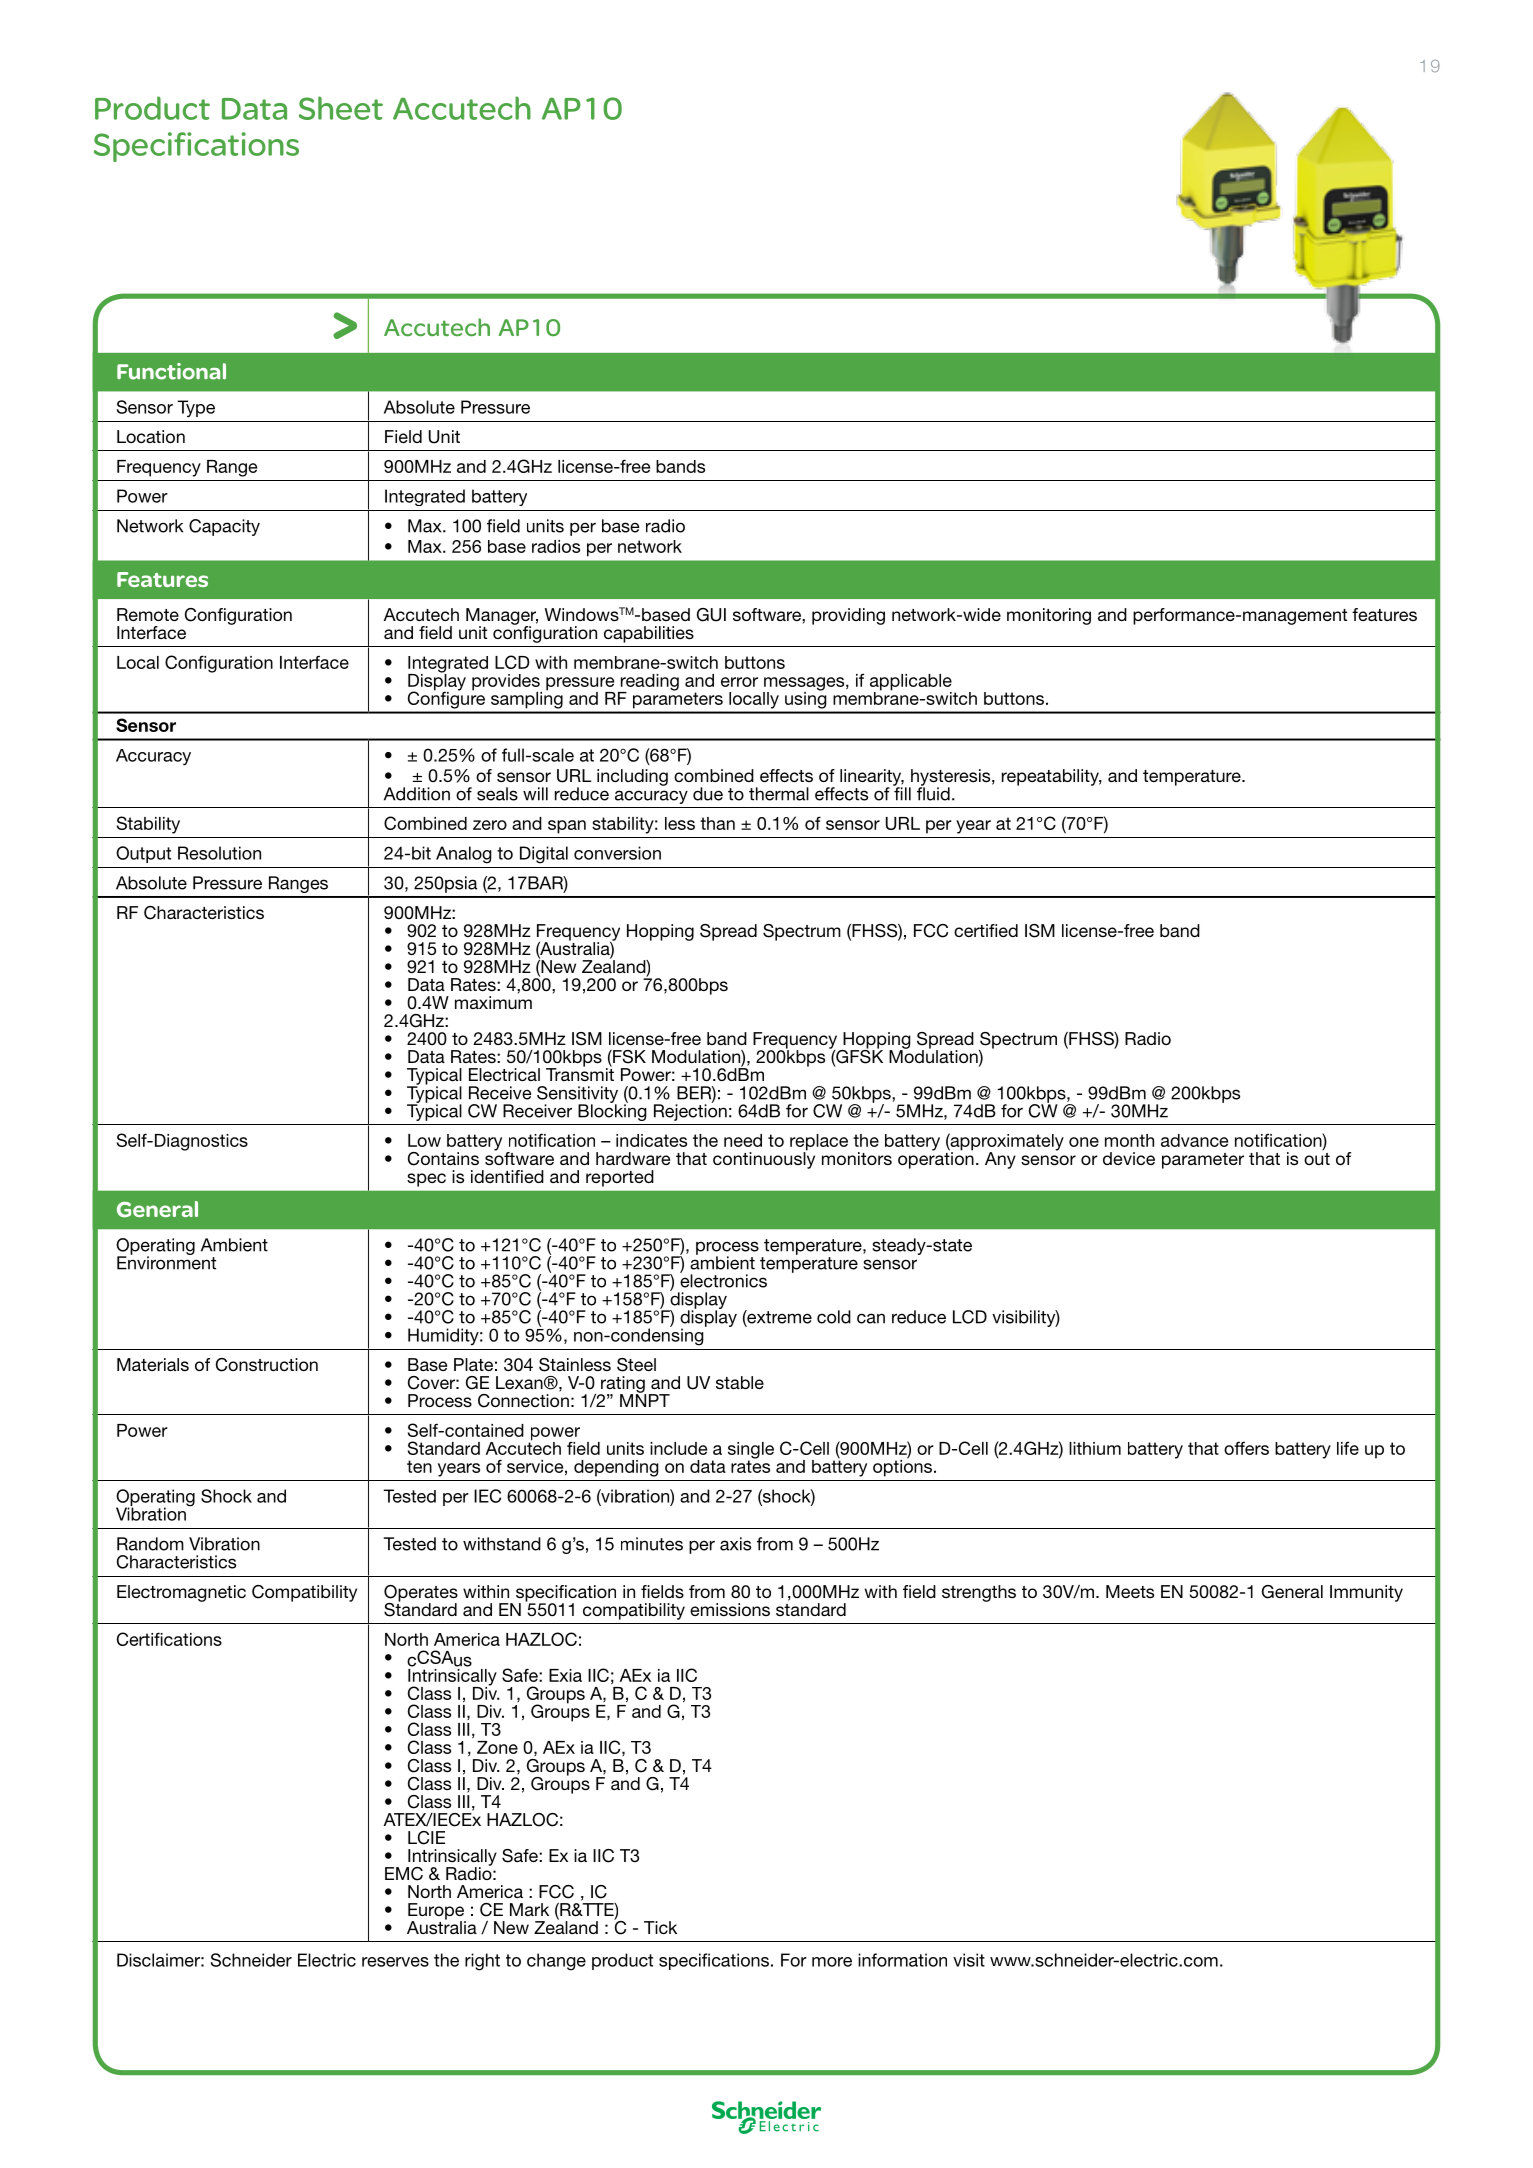  What do you see at coordinates (341, 108) in the screenshot?
I see `Sheet` at bounding box center [341, 108].
